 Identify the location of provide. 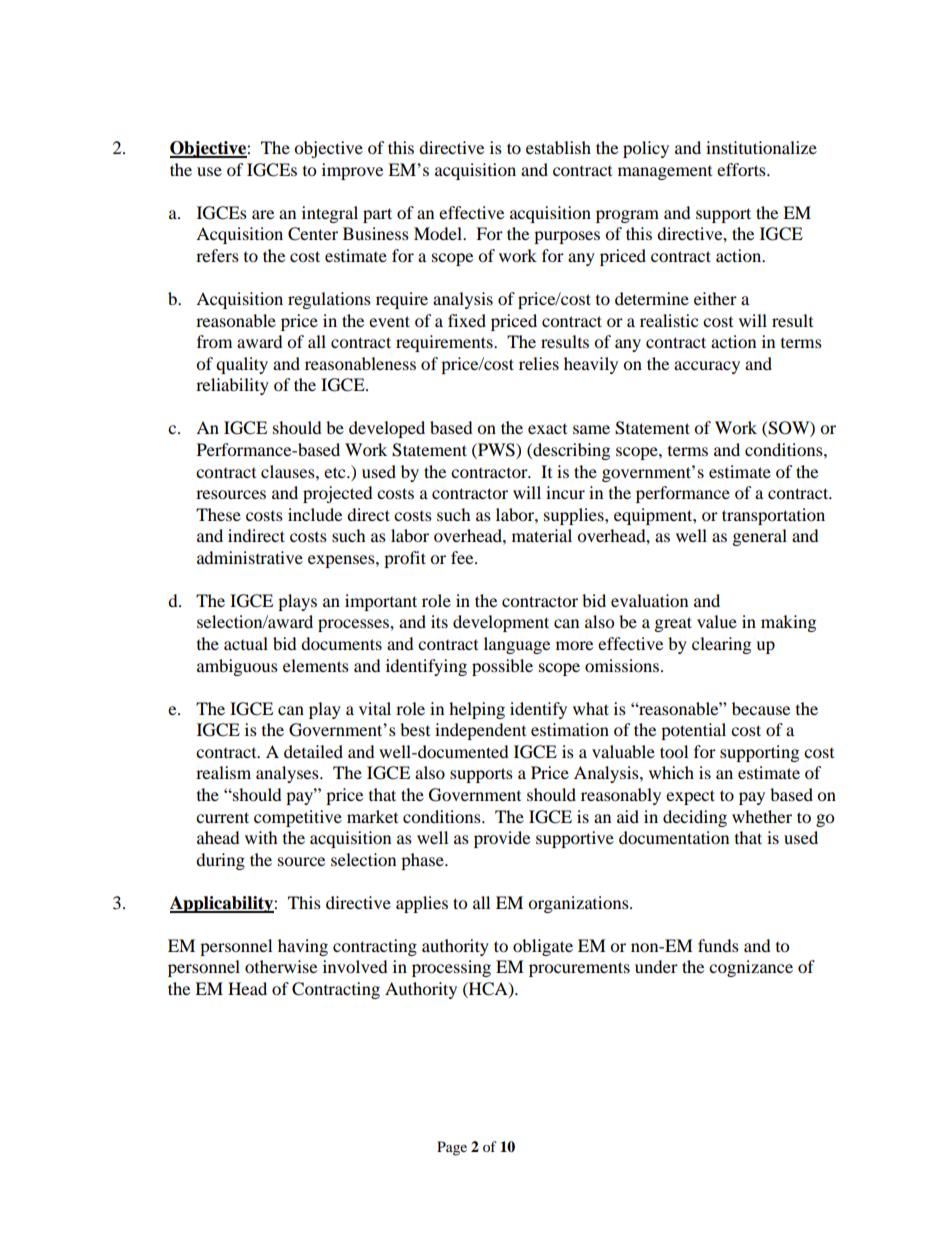
(502, 839).
